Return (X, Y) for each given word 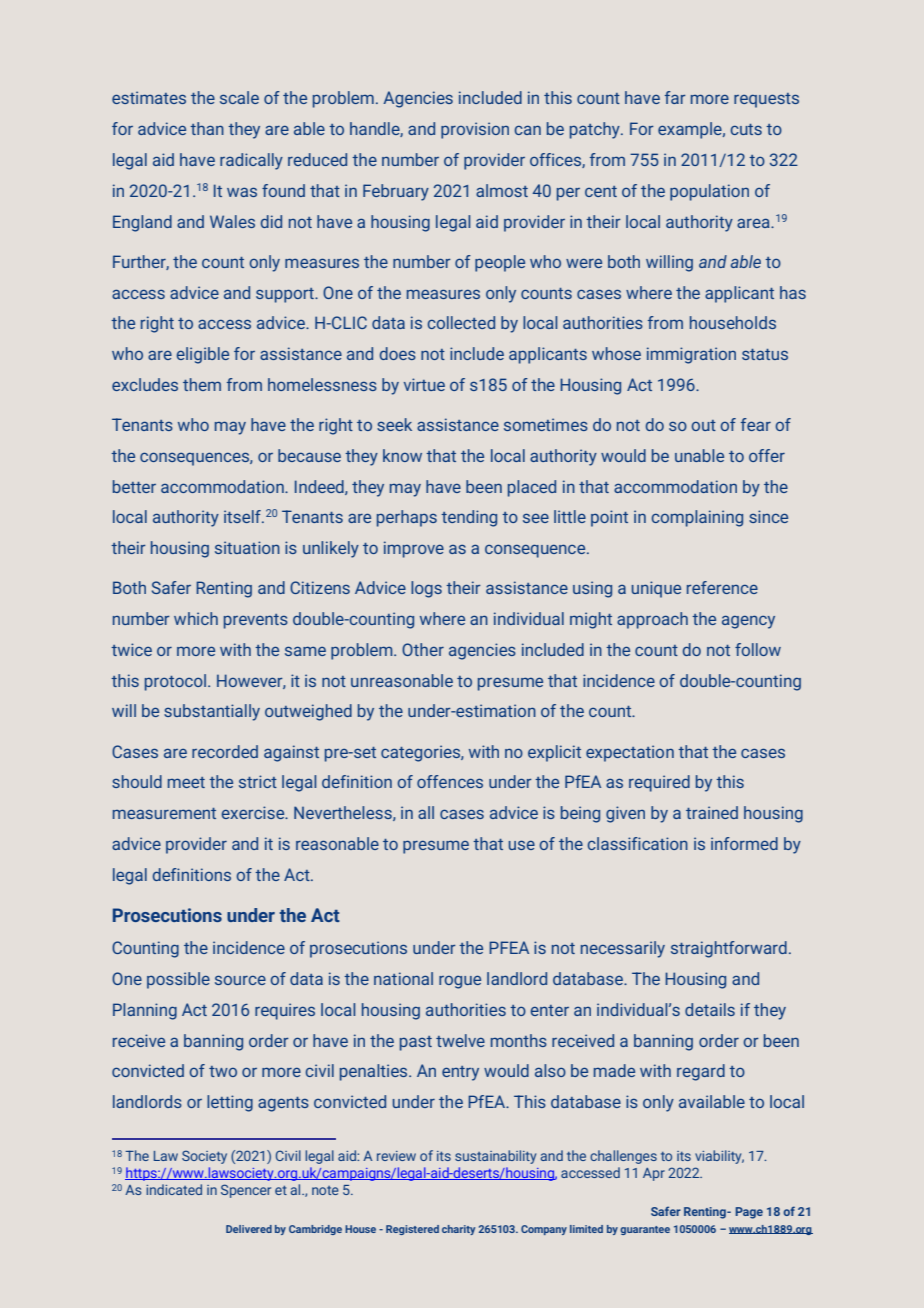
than (207, 128)
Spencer (246, 1191)
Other (423, 649)
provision (475, 130)
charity (458, 1230)
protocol (175, 682)
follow (758, 649)
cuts (746, 129)
